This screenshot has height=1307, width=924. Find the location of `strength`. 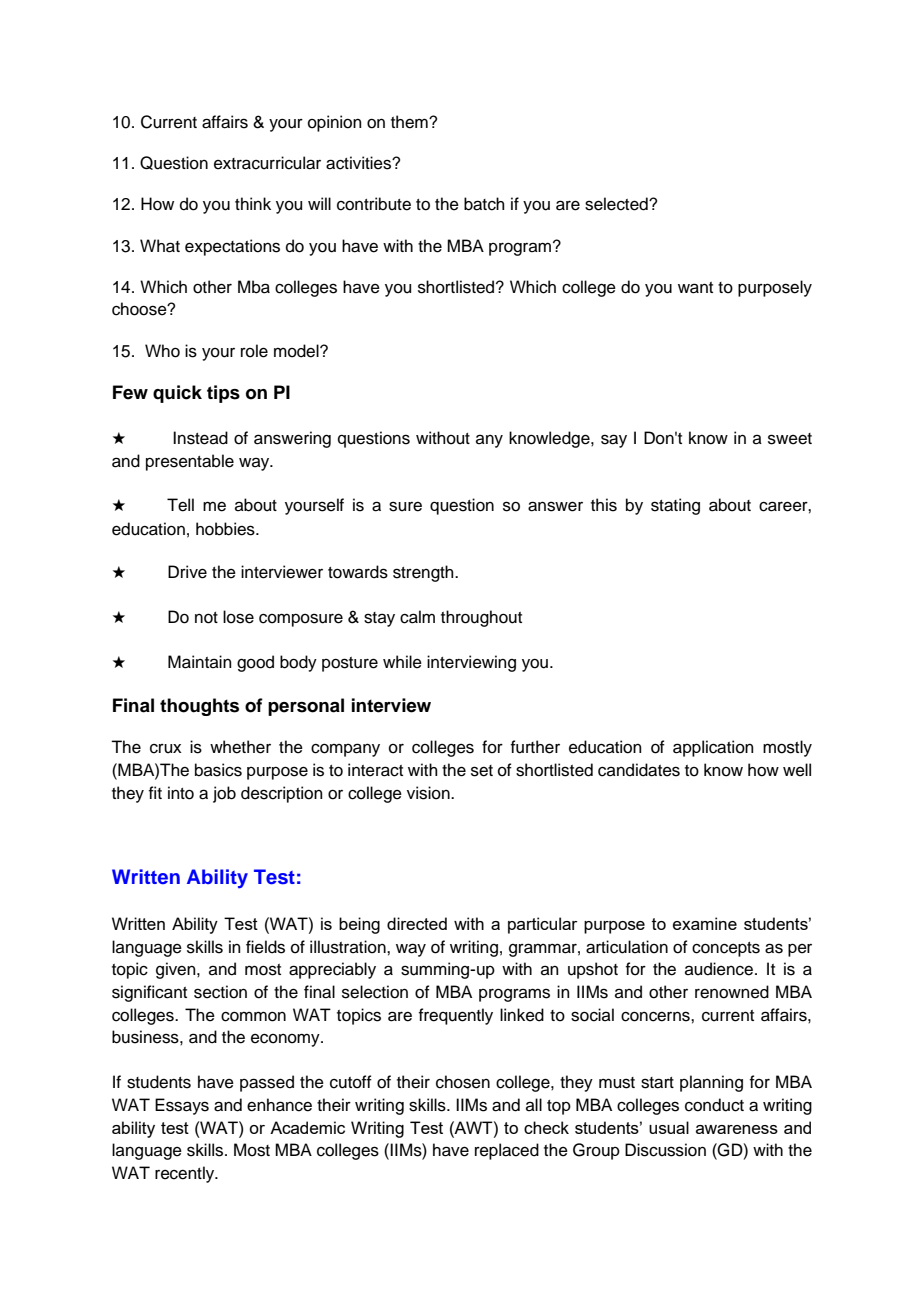

strength is located at coordinates (424, 573).
